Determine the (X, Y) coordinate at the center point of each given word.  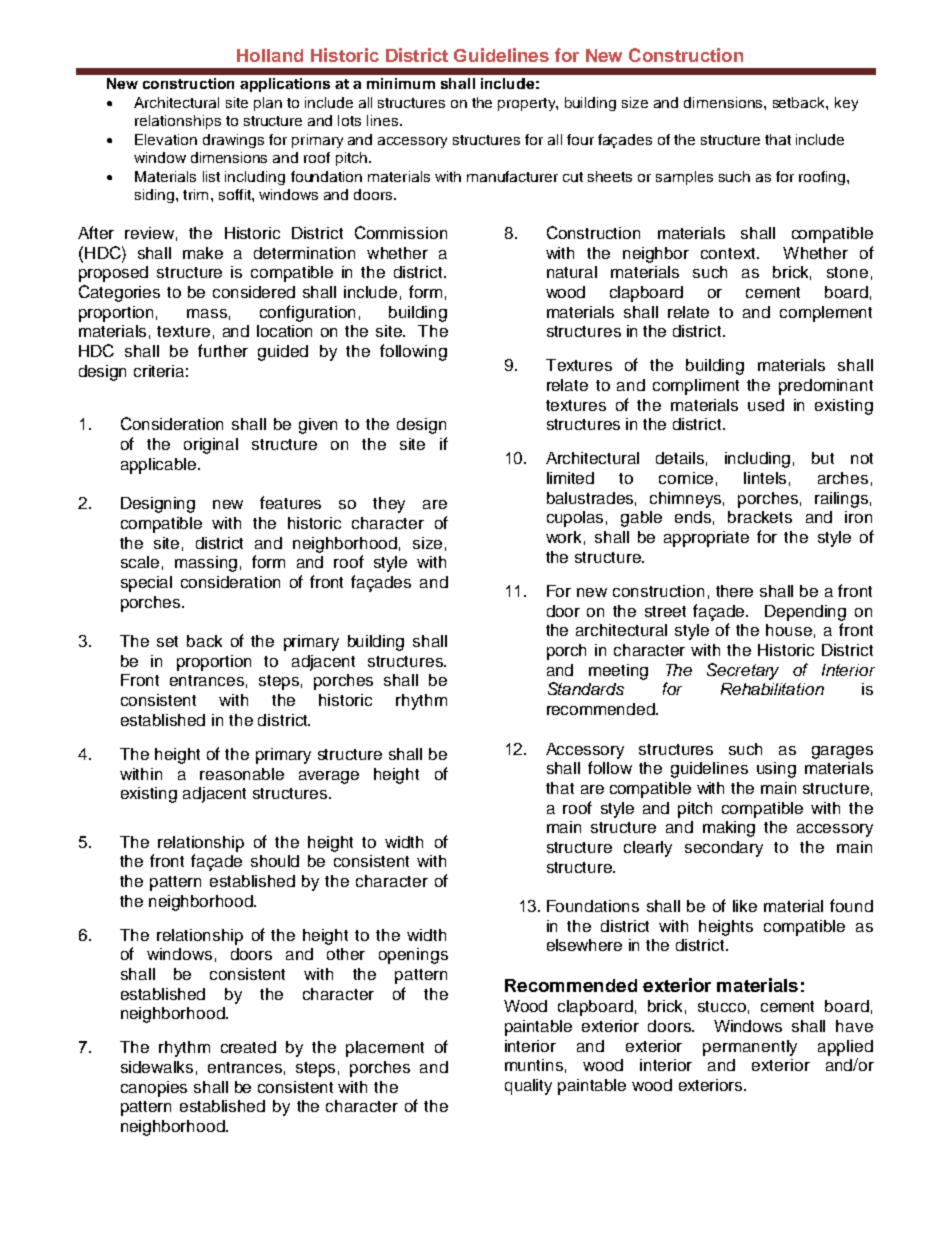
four (580, 139)
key (846, 104)
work (563, 537)
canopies (154, 1089)
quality (528, 1087)
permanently (750, 1048)
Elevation (166, 139)
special (146, 584)
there (734, 591)
